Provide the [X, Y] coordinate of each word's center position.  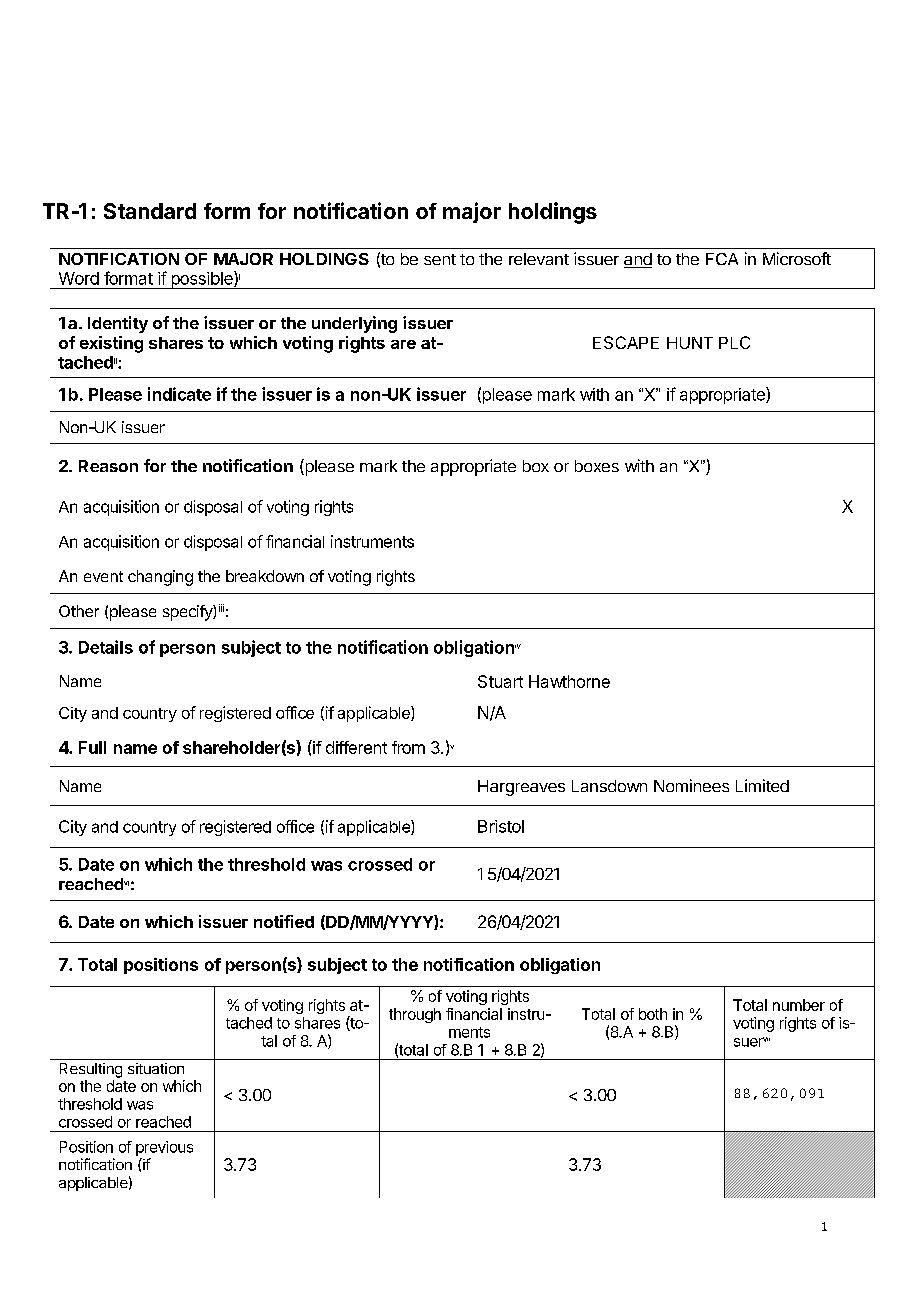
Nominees [691, 785]
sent [440, 259]
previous [164, 1148]
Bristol [501, 826]
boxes [597, 466]
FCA [722, 259]
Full [92, 747]
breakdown [265, 576]
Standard [150, 211]
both [653, 1014]
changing [160, 578]
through [415, 1015]
